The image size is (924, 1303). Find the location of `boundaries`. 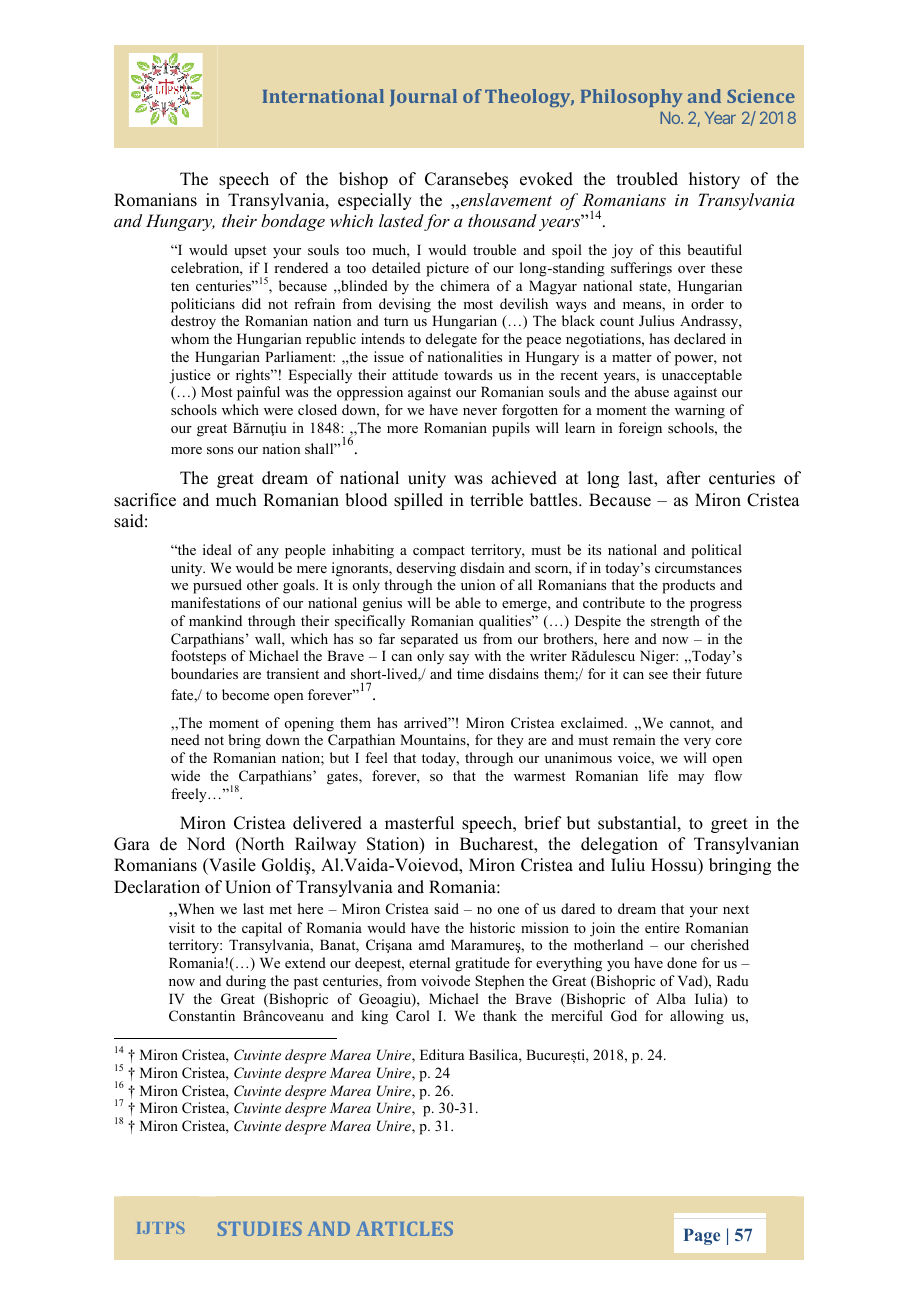

boundaries is located at coordinates (204, 673).
